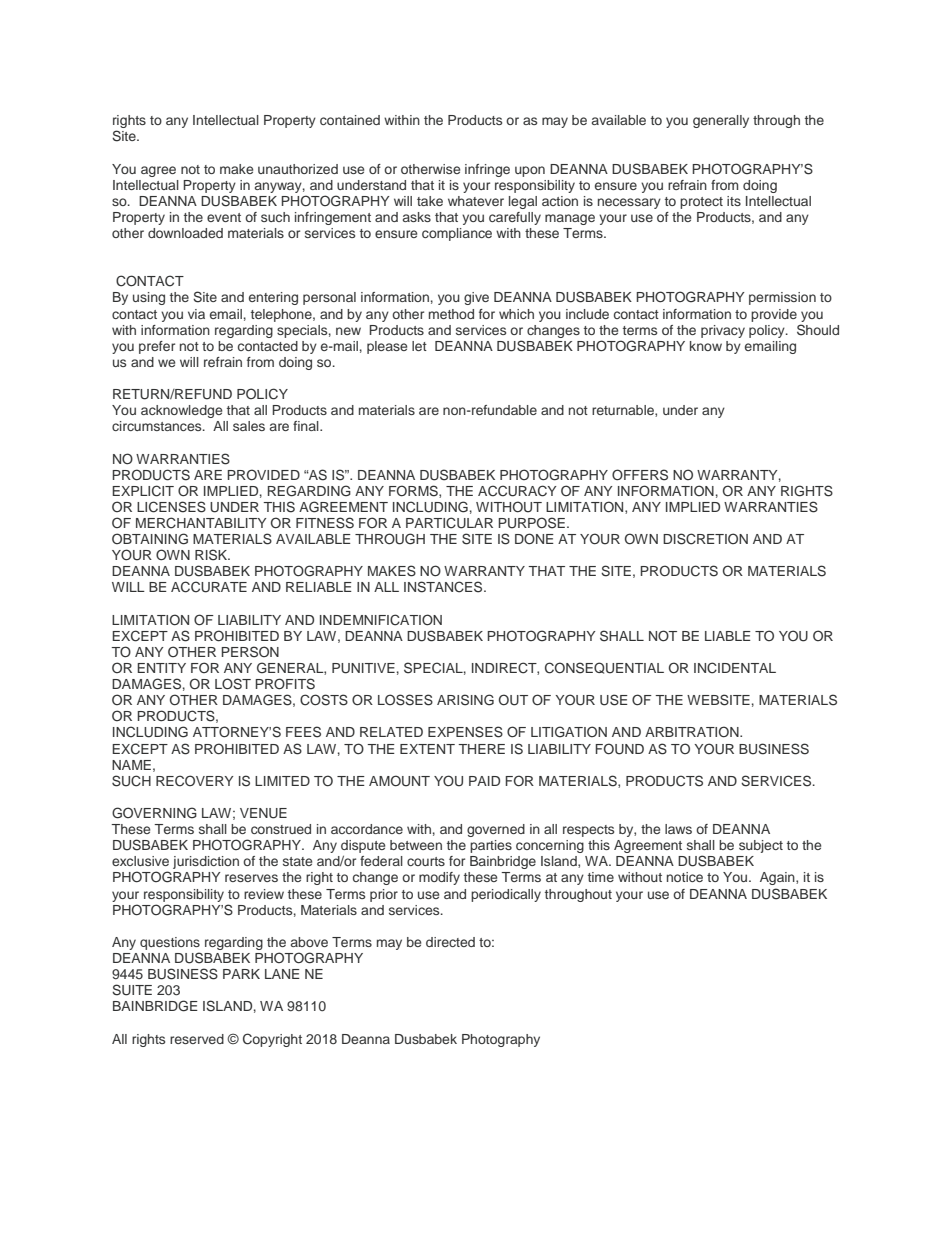  Describe the element at coordinates (197, 1039) in the screenshot. I see `reserved` at that location.
